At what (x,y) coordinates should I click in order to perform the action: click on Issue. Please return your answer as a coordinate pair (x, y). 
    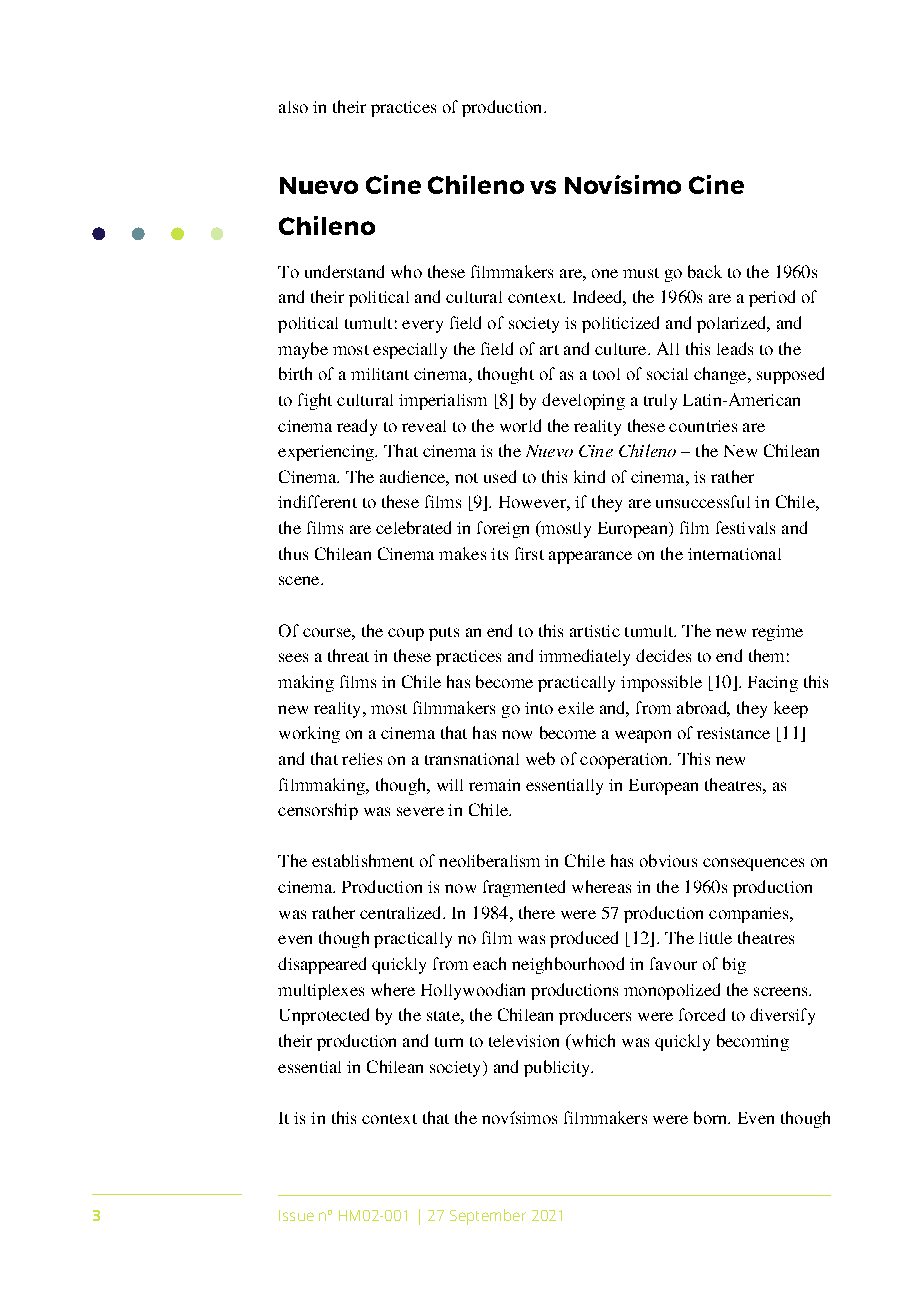
    Looking at the image, I should click on (296, 1215).
